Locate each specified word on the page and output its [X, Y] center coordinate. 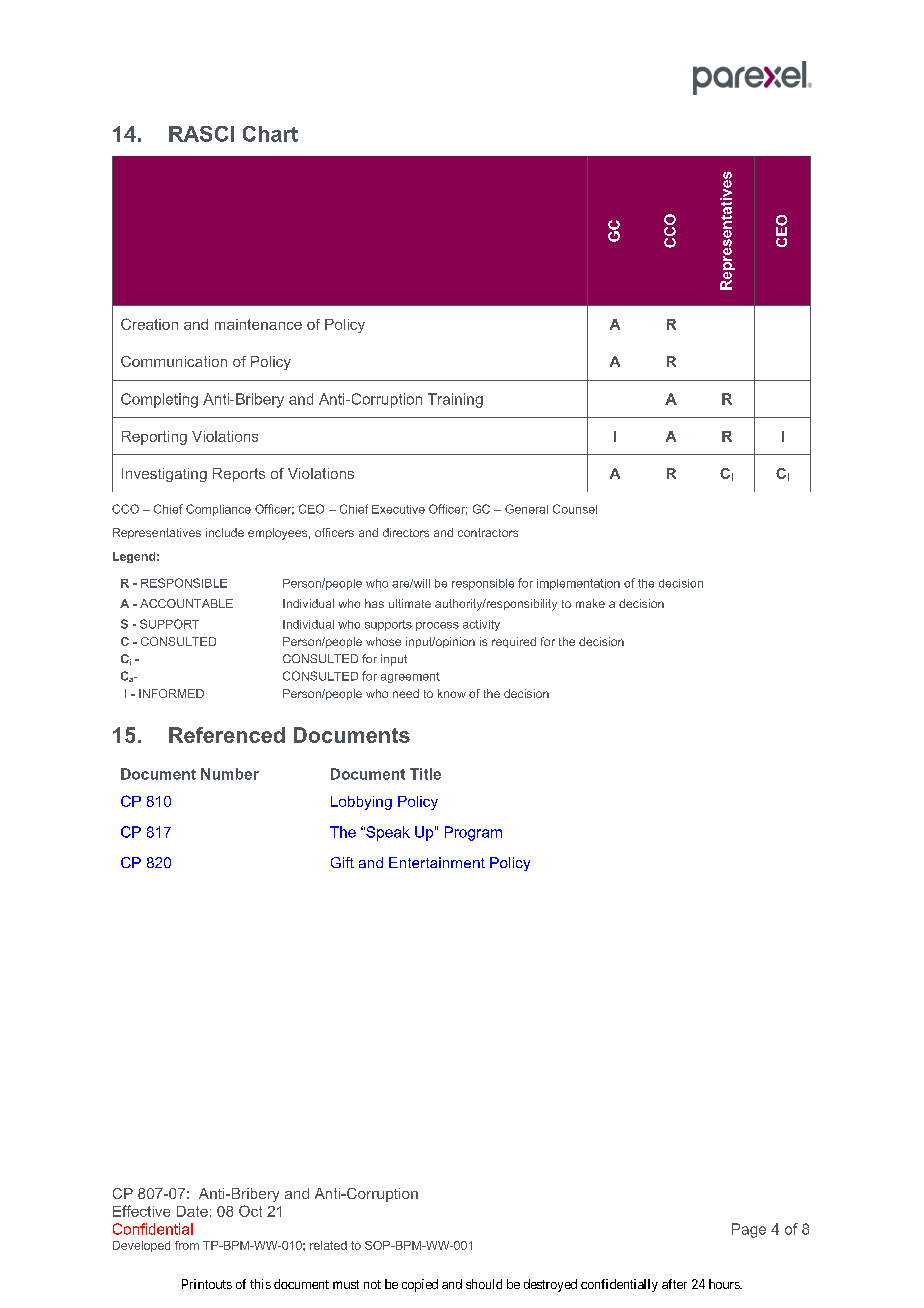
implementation [578, 584]
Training [455, 400]
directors [406, 532]
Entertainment [437, 862]
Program [473, 833]
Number [230, 774]
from [187, 1245]
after [674, 1284]
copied [420, 1285]
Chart [270, 134]
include [225, 532]
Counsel [575, 509]
